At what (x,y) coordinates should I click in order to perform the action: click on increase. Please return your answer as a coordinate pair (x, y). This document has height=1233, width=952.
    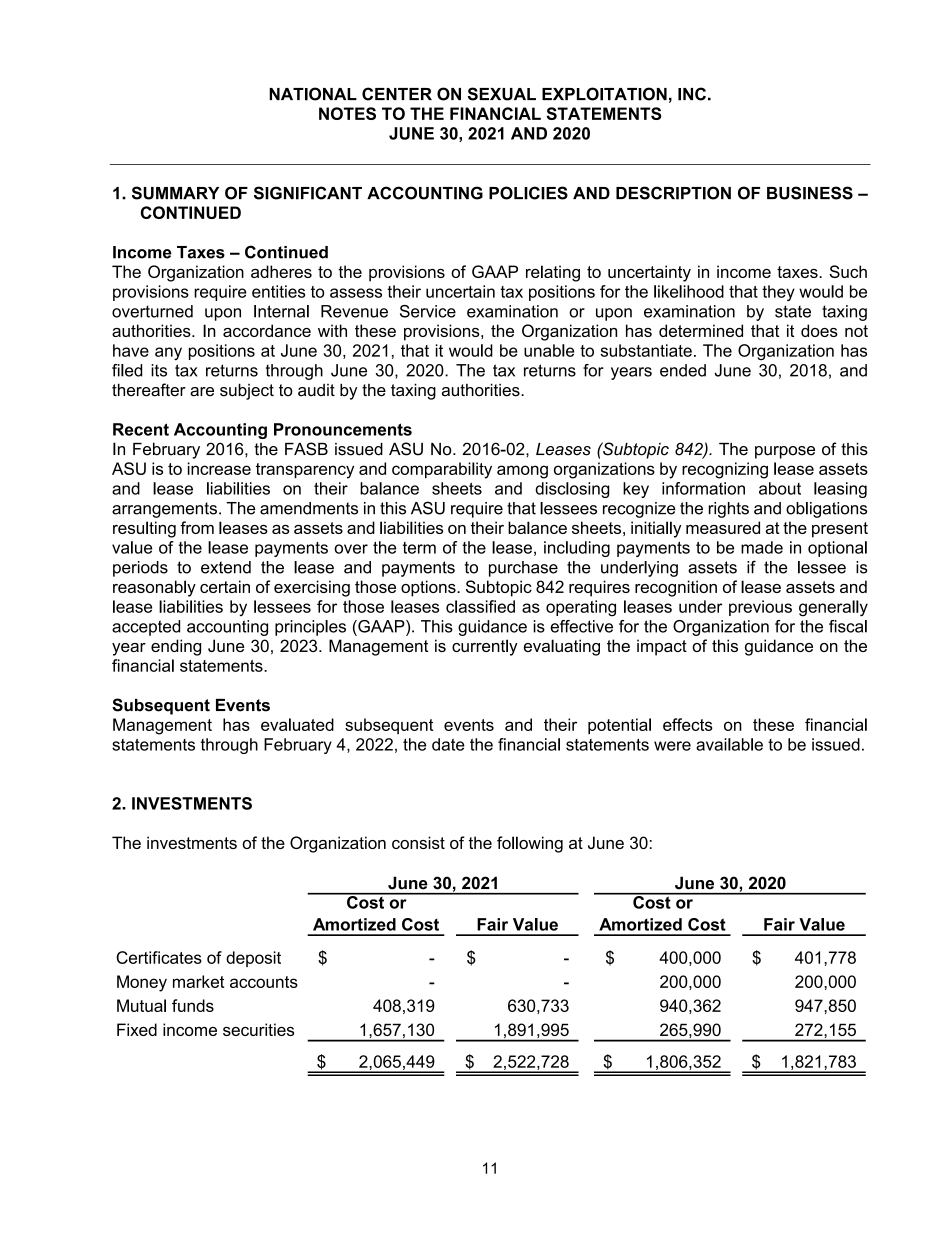
    Looking at the image, I should click on (219, 468).
